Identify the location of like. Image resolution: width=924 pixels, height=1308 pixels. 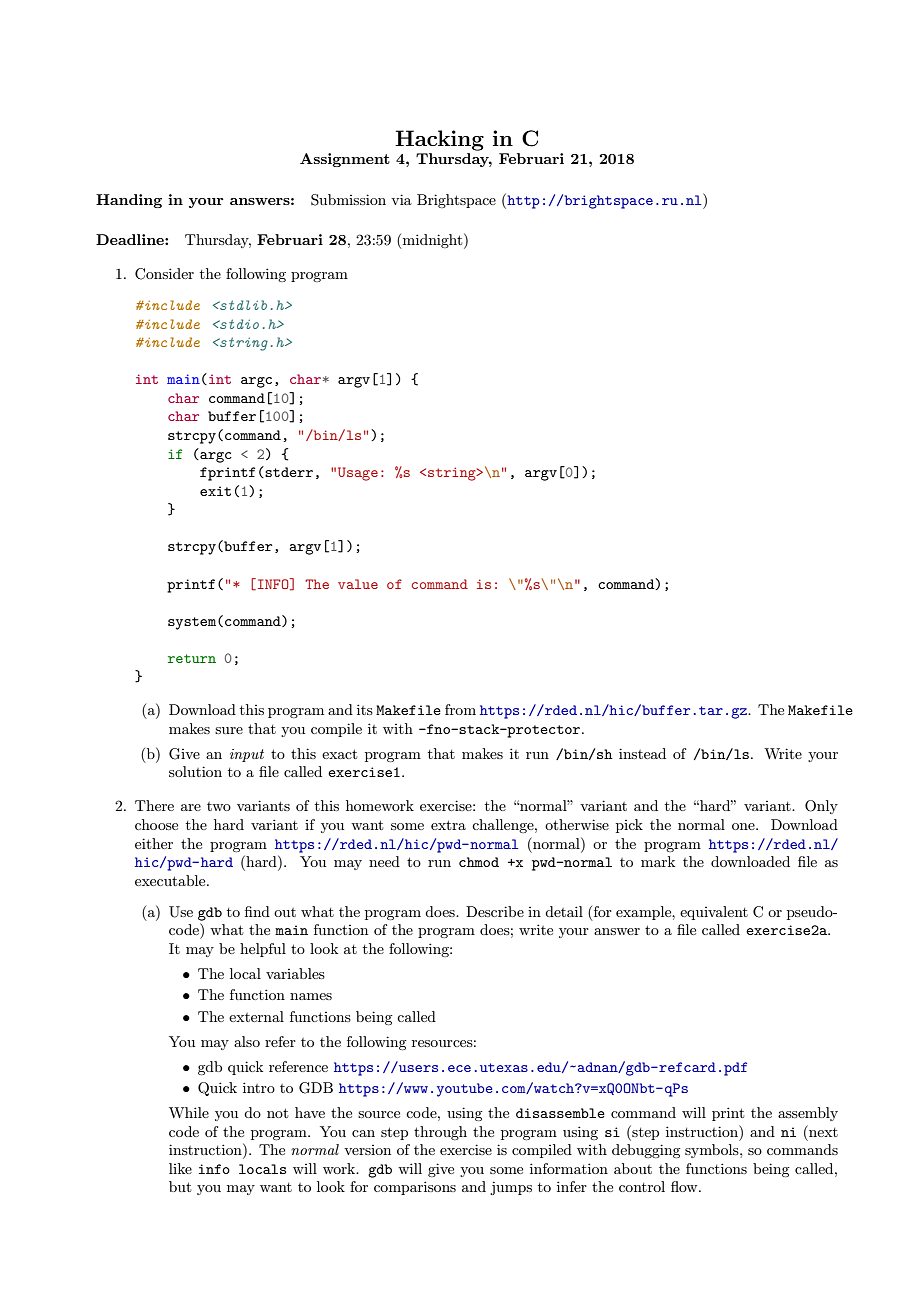
(180, 1168).
